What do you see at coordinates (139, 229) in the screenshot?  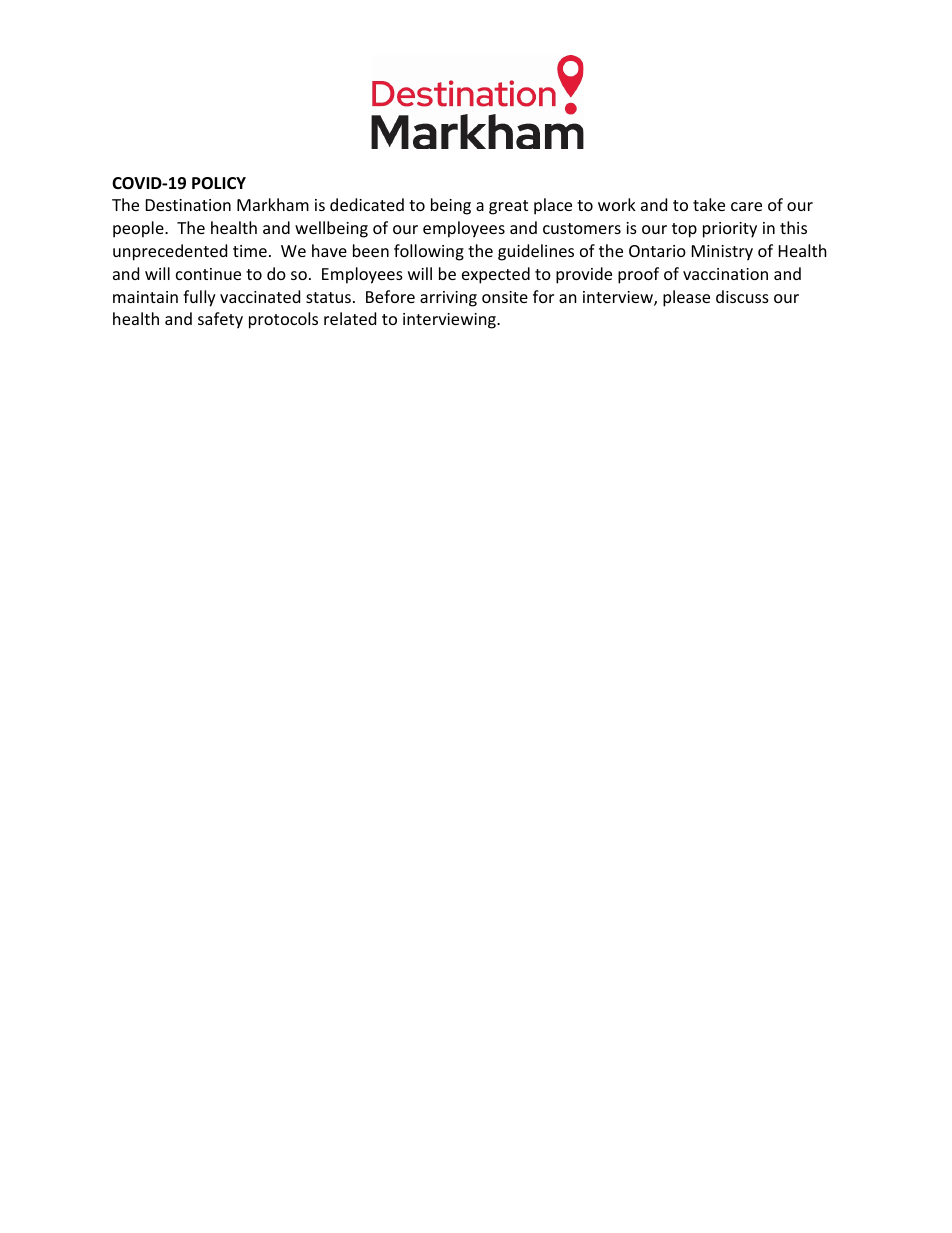 I see `people` at bounding box center [139, 229].
